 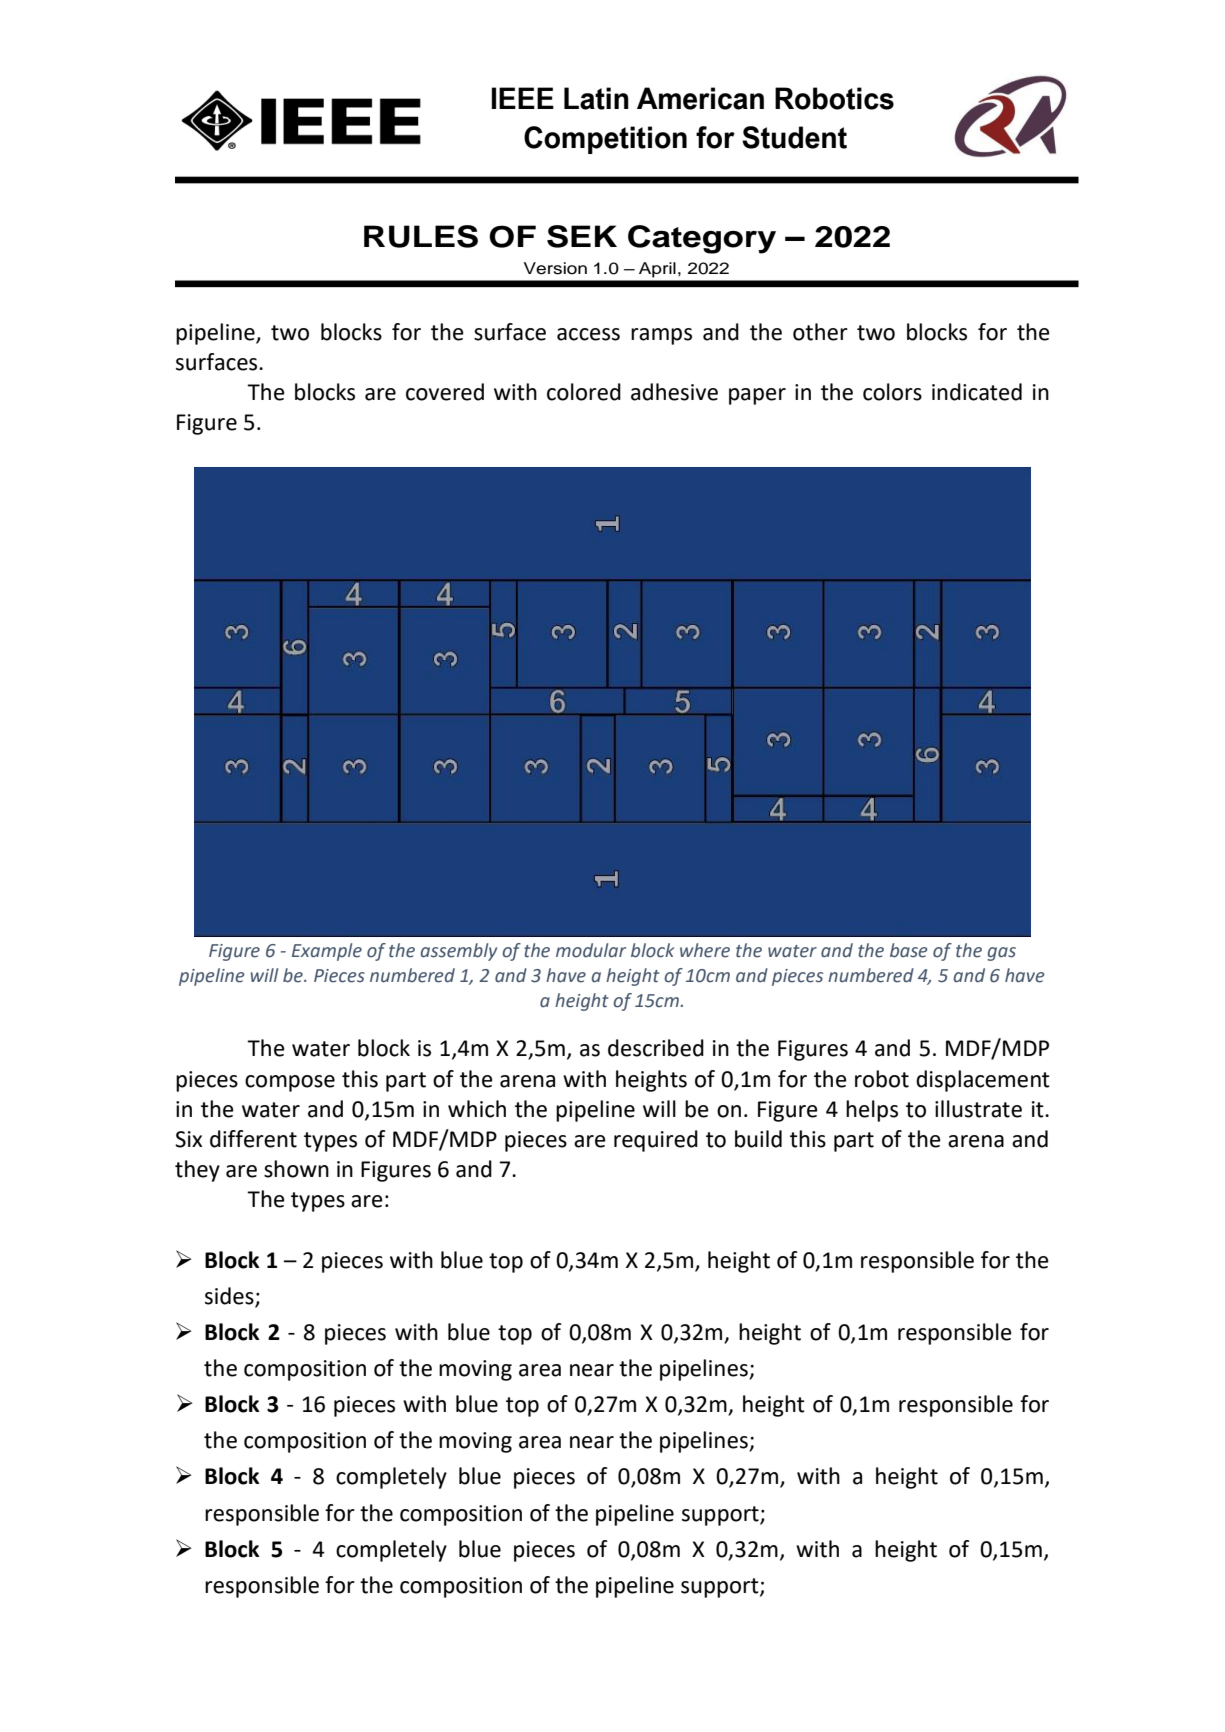 What do you see at coordinates (605, 140) in the image?
I see `Competition` at bounding box center [605, 140].
